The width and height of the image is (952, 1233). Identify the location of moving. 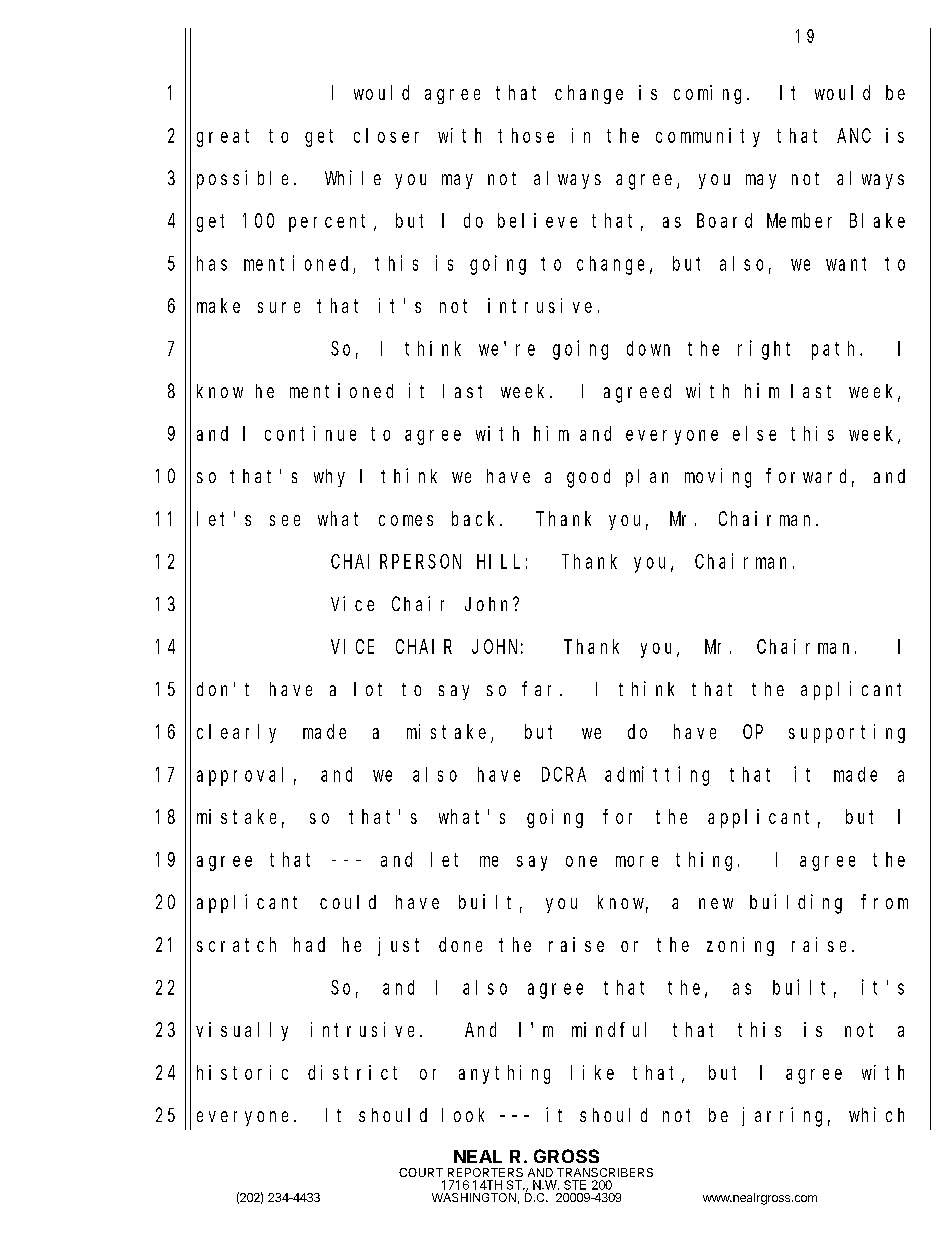
(718, 478).
